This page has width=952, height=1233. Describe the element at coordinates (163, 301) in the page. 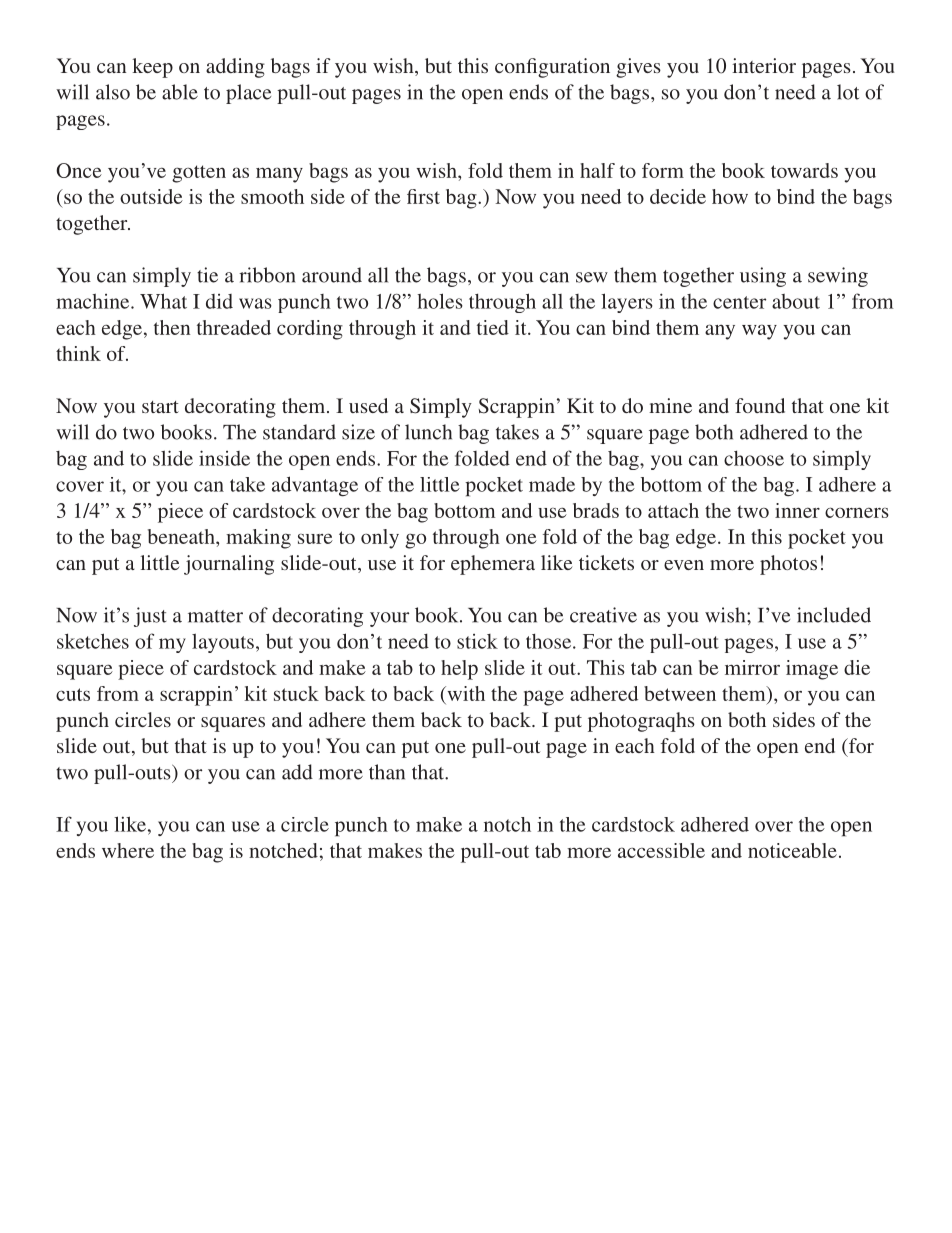

I see `What` at that location.
